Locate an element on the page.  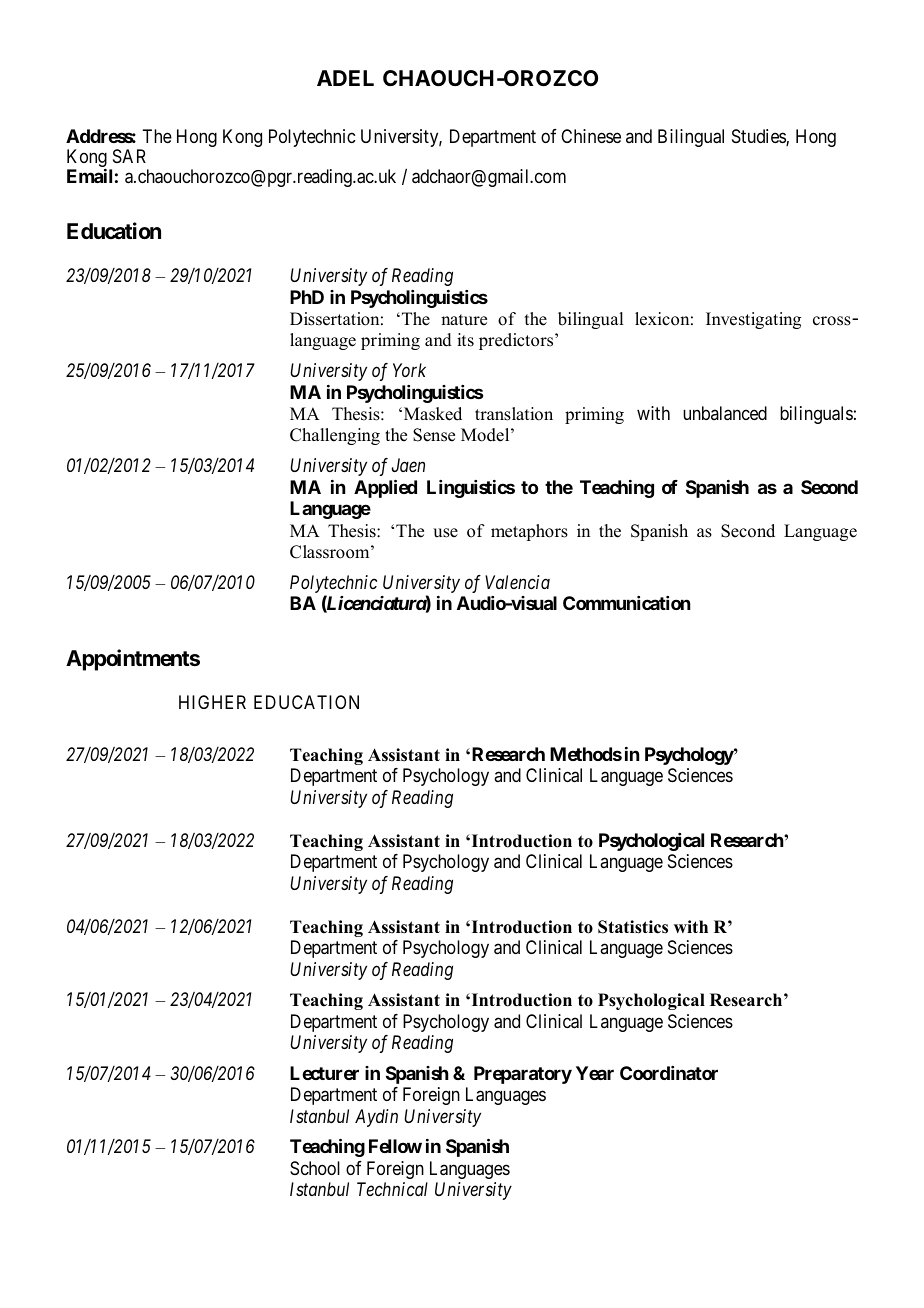
Lecturer is located at coordinates (324, 1073).
